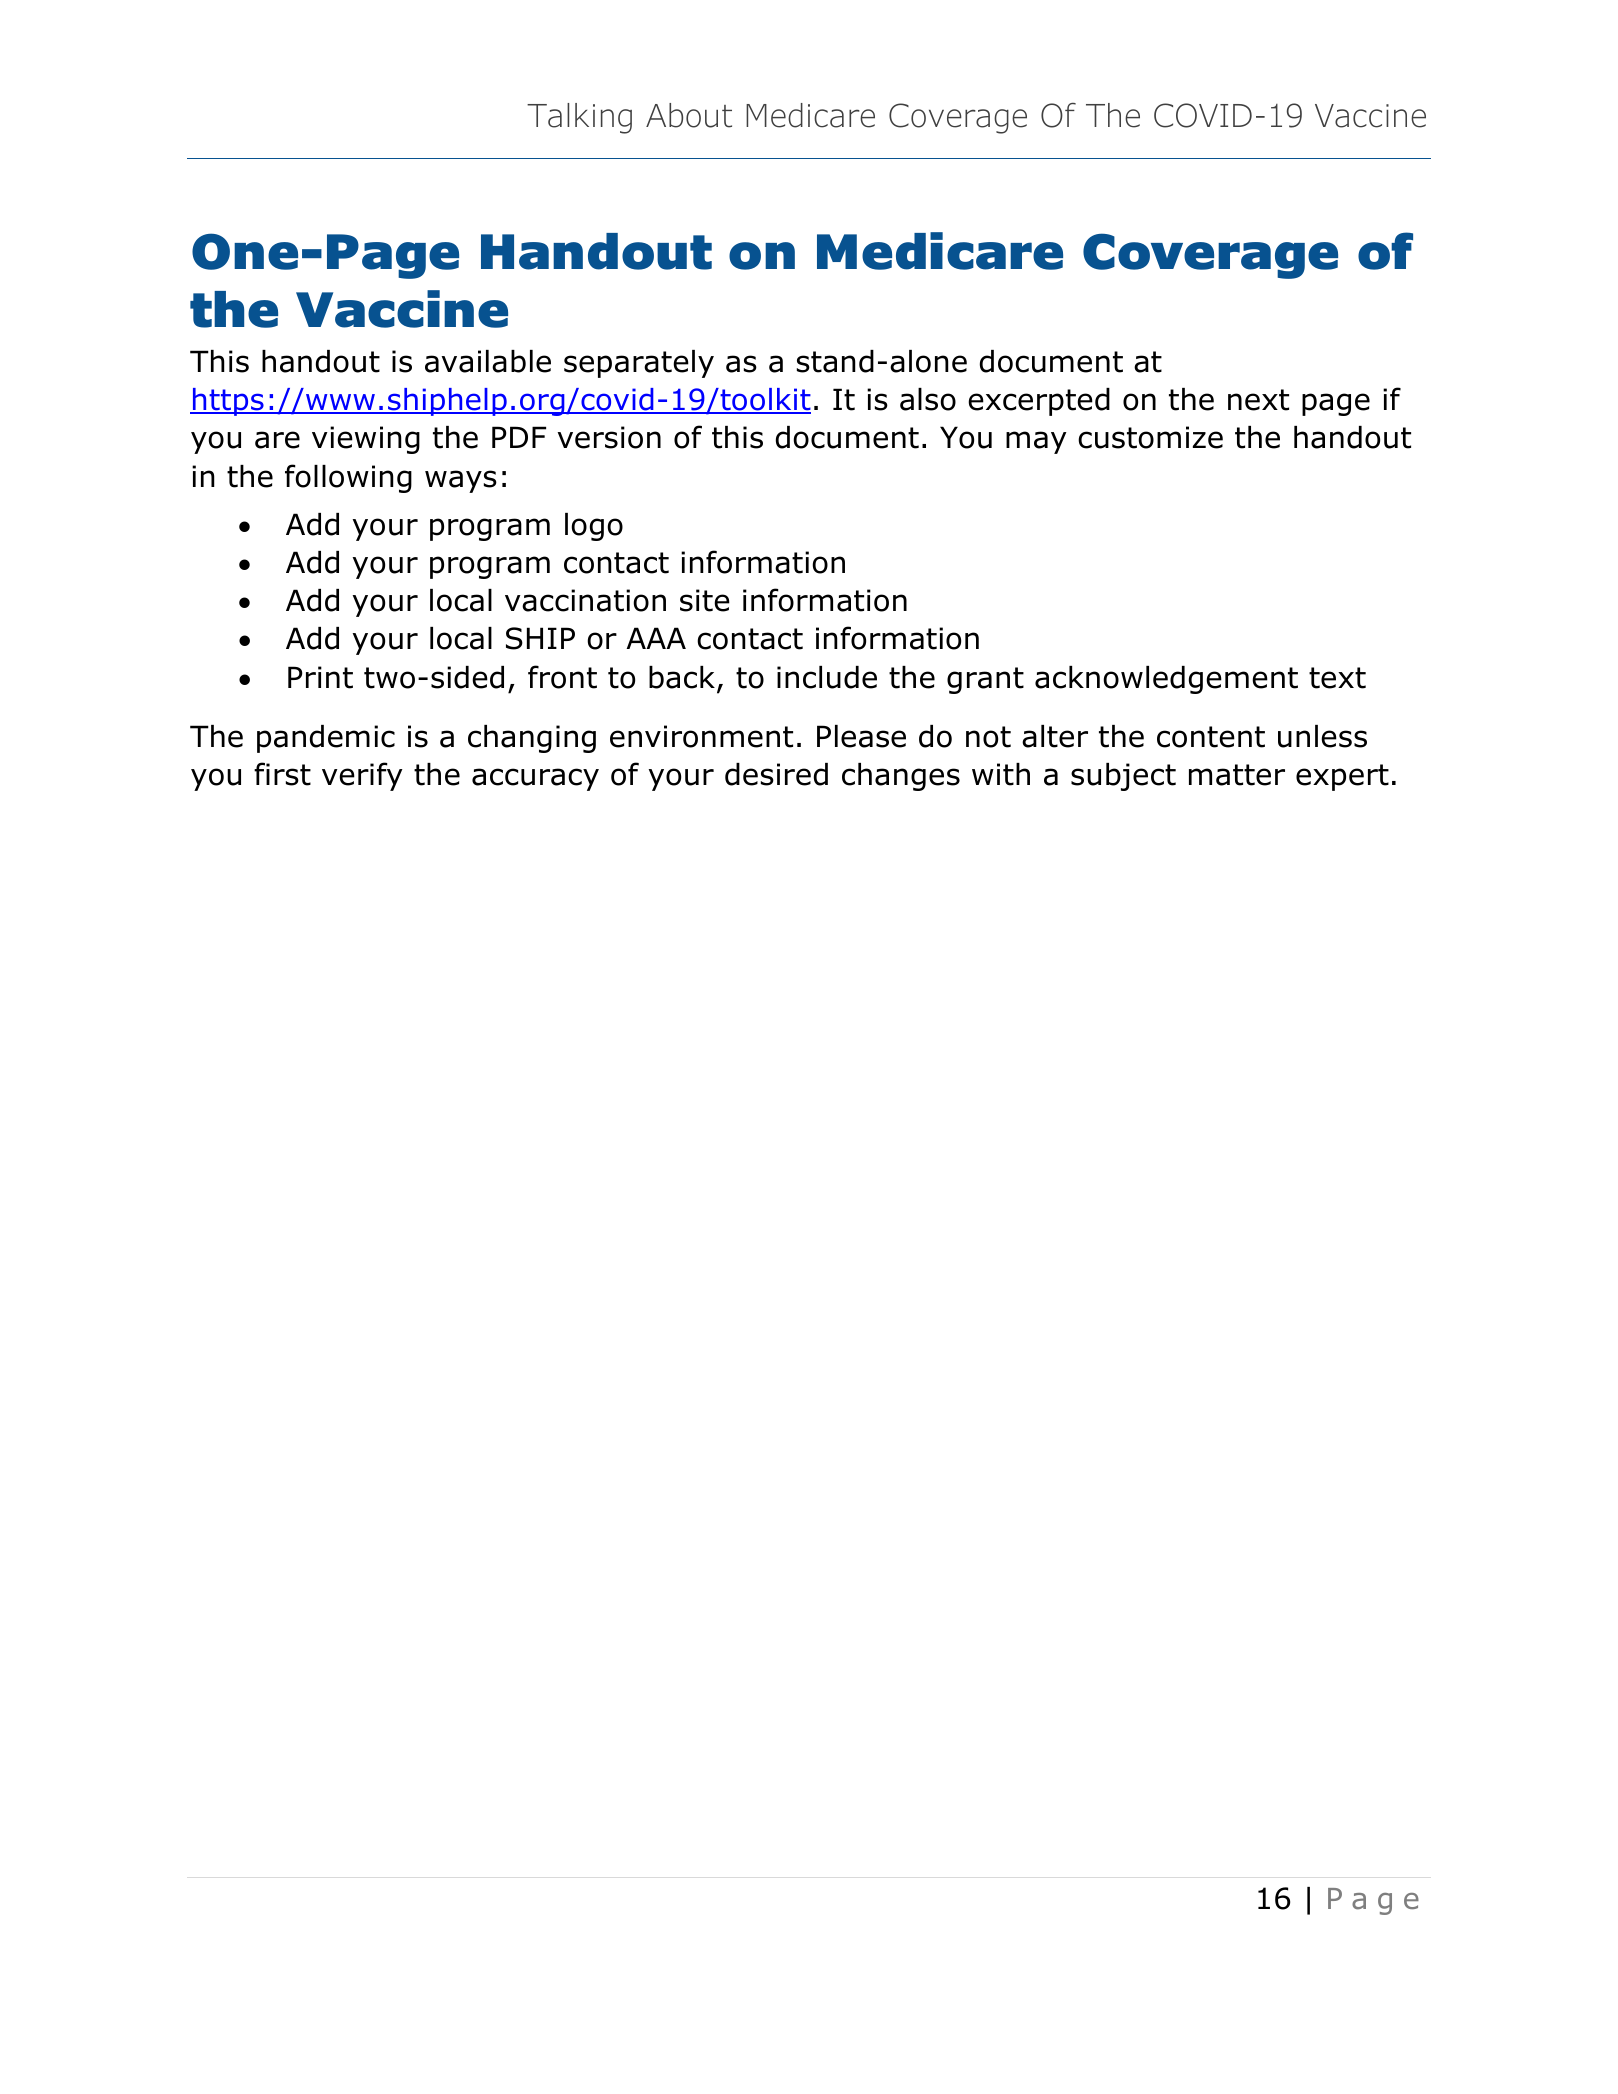  I want to click on excerpted, so click(1039, 402).
